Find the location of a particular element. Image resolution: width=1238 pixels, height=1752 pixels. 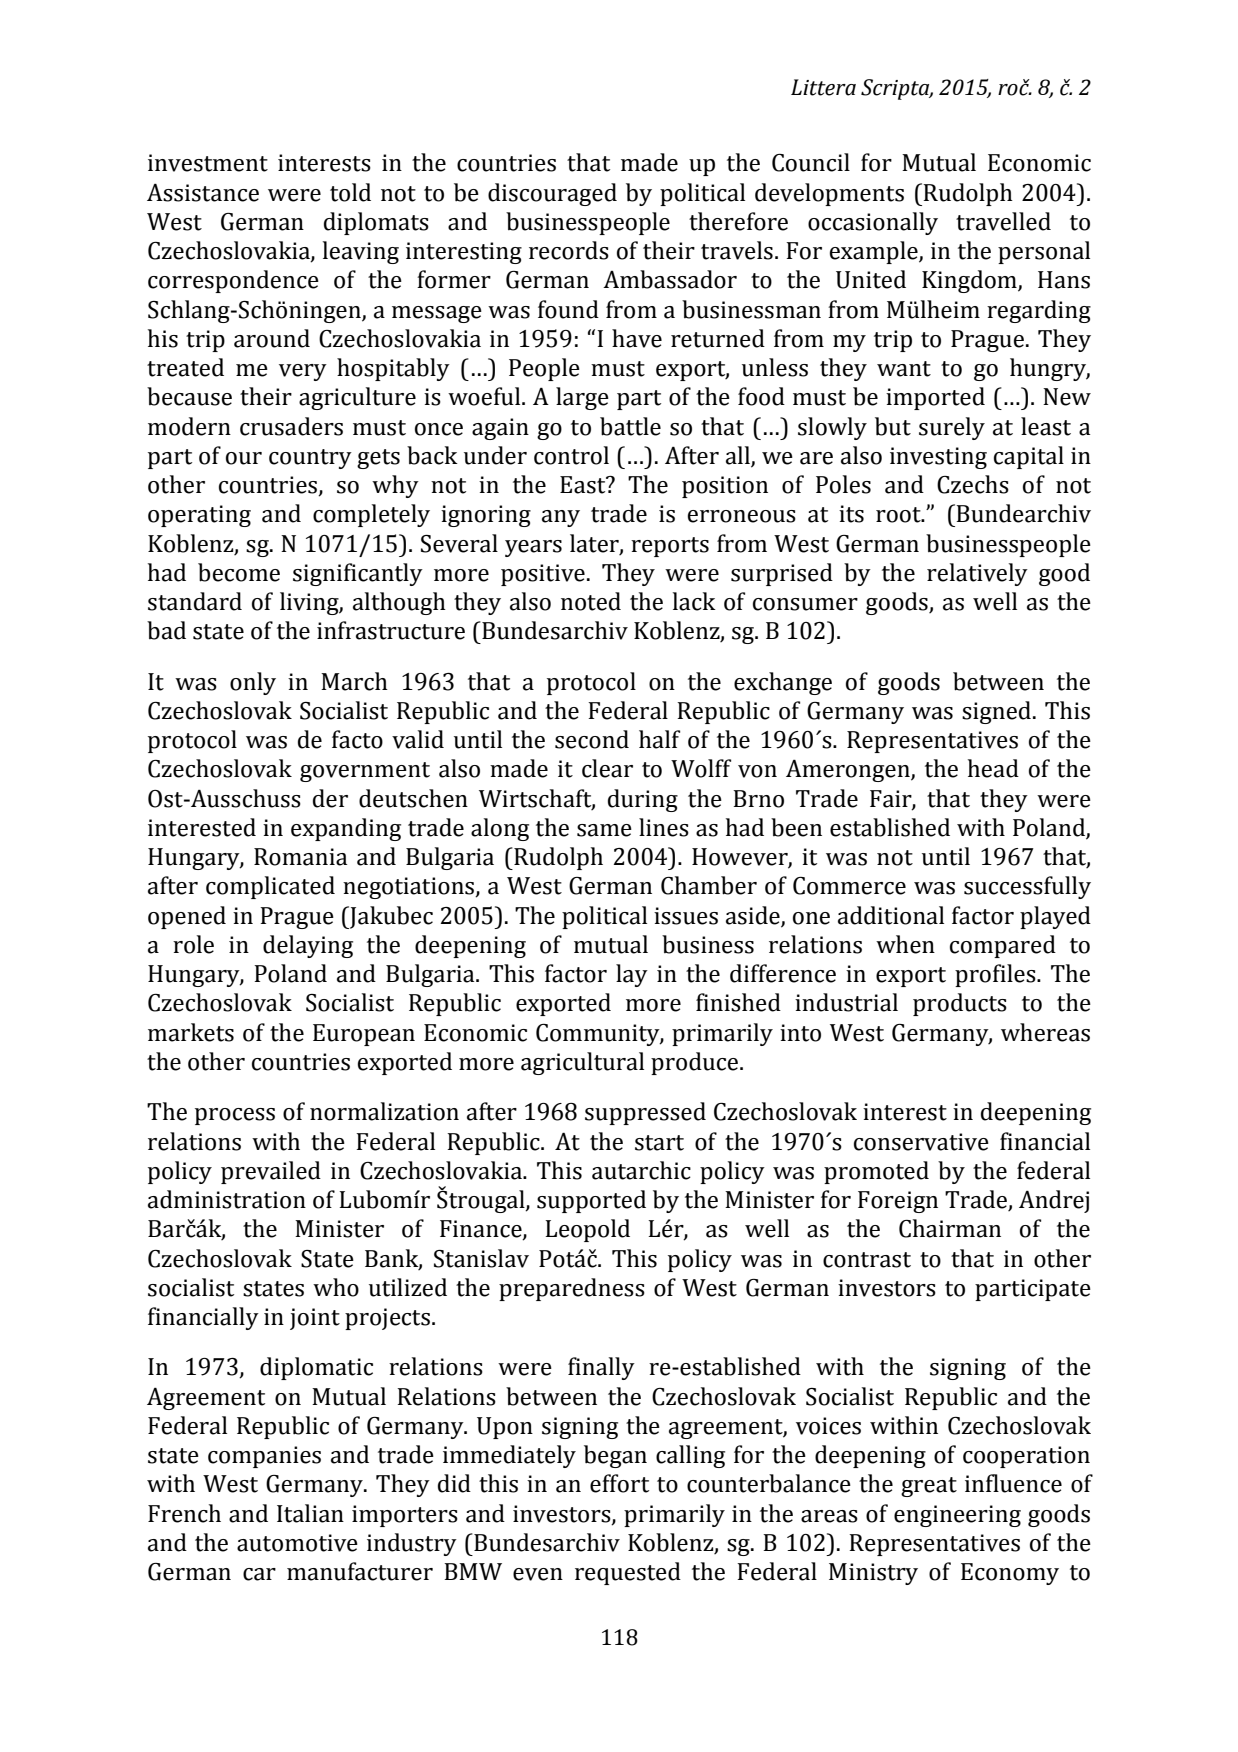

same is located at coordinates (604, 830).
